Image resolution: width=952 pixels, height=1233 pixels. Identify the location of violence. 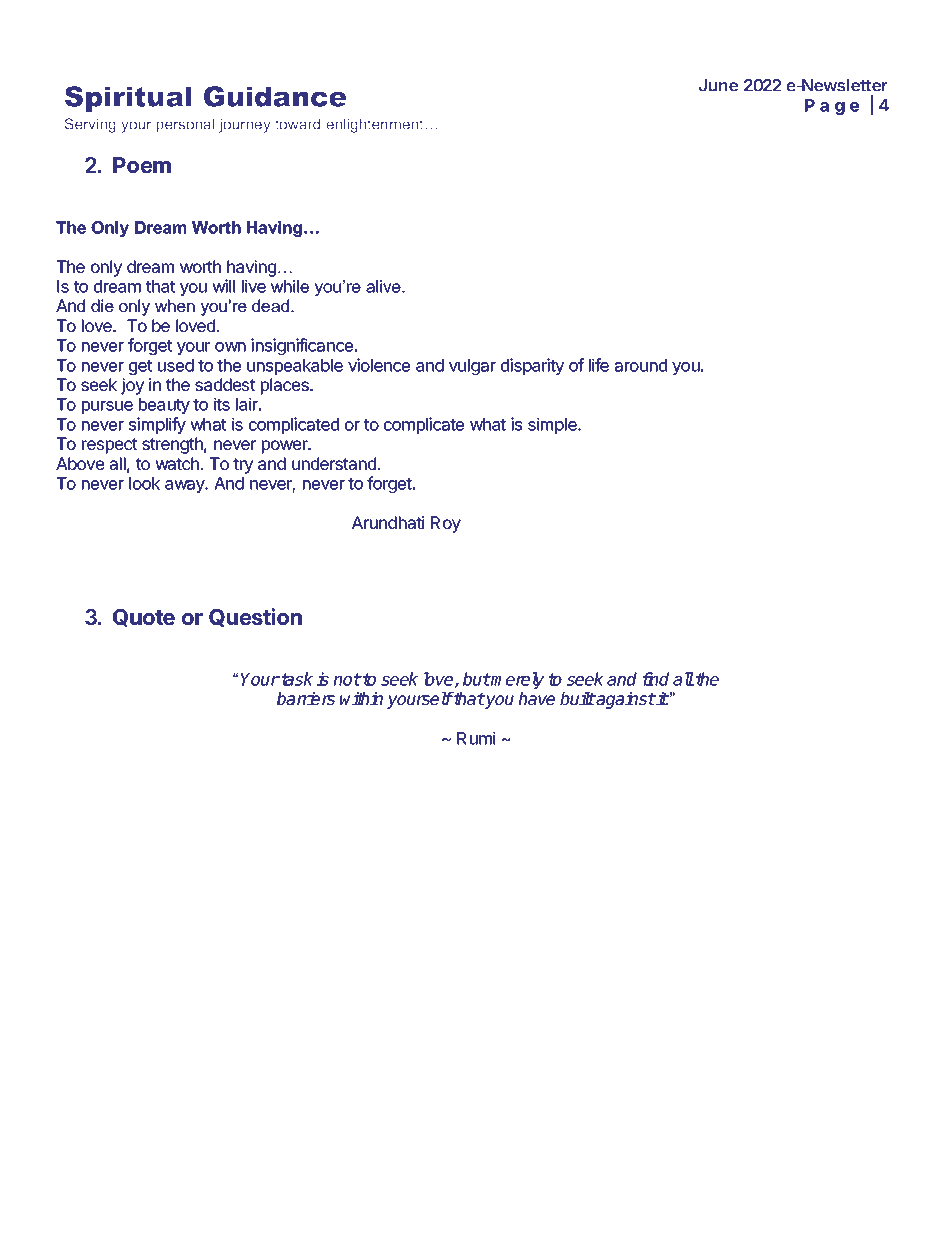
(379, 365).
